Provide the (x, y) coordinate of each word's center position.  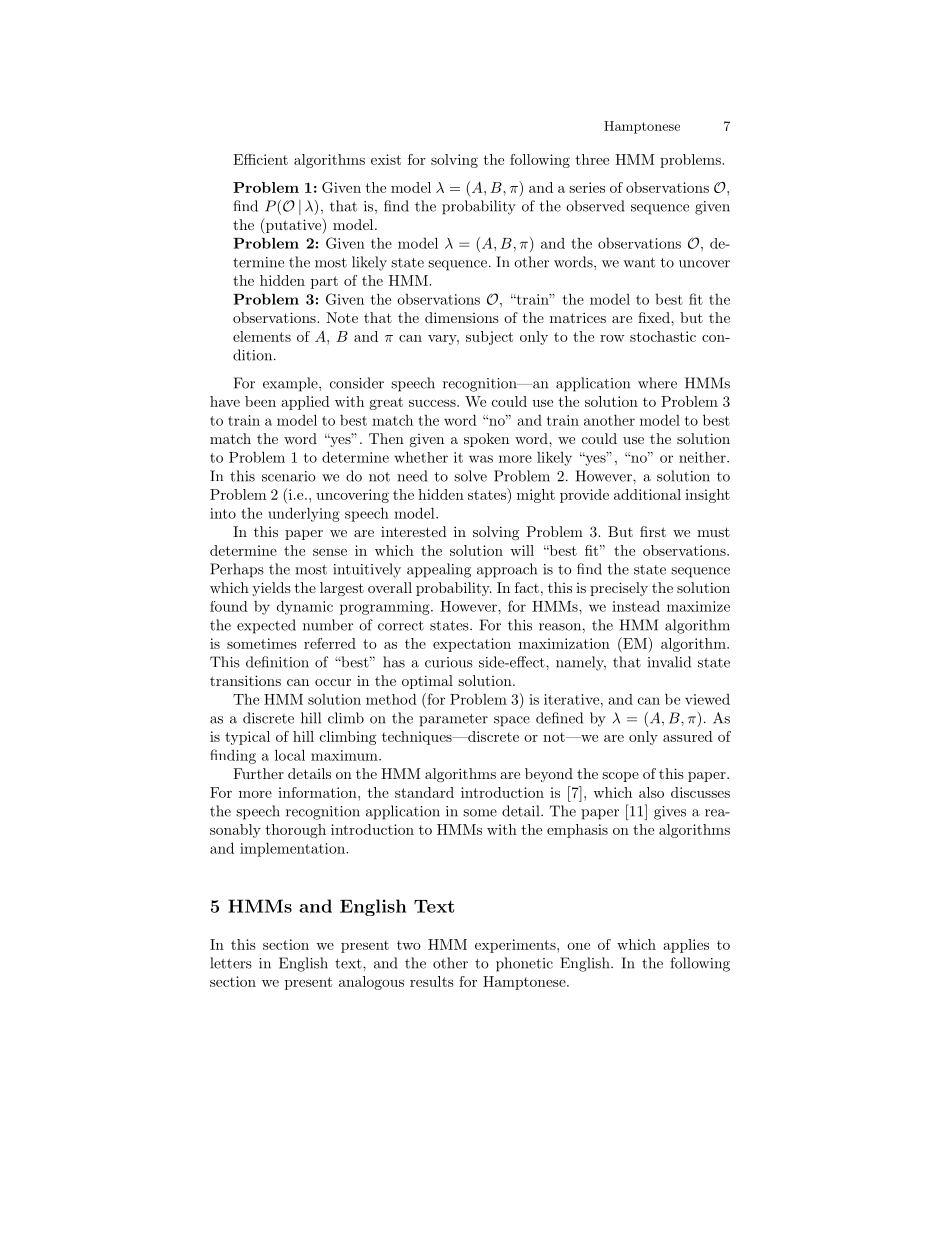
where (657, 383)
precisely (619, 589)
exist (386, 159)
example (291, 384)
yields (271, 589)
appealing (439, 570)
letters (231, 963)
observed (595, 206)
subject (489, 338)
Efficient (260, 159)
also (651, 792)
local (290, 755)
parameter (453, 720)
